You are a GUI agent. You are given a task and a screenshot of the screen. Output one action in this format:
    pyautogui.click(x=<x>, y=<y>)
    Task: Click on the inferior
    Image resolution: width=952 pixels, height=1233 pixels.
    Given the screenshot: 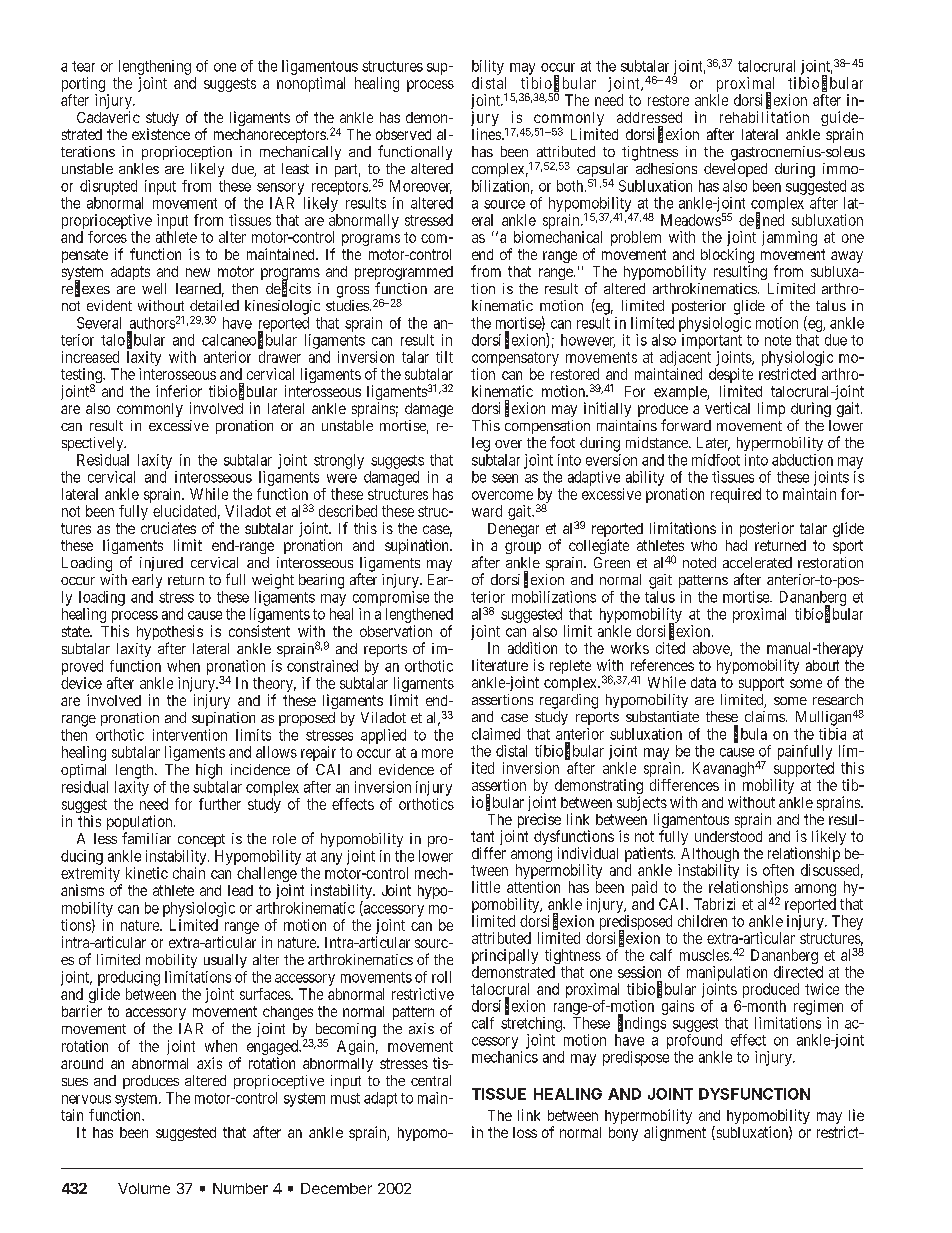 What is the action you would take?
    pyautogui.click(x=179, y=391)
